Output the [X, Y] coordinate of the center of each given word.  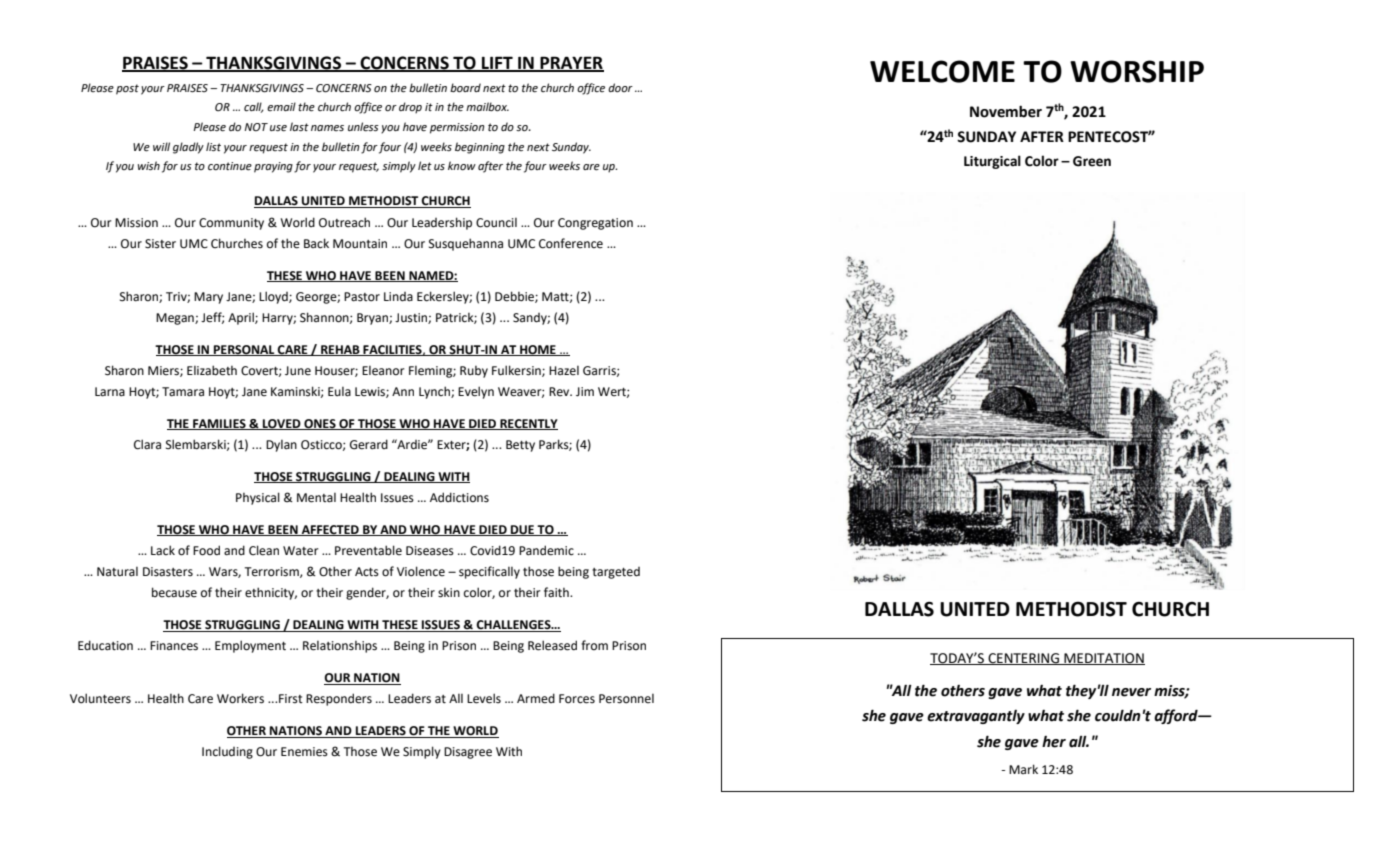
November [1006, 111]
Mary [208, 298]
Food [206, 550]
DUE [523, 530]
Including [227, 752]
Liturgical [992, 162]
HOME [538, 350]
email [281, 106]
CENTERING [1023, 659]
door [620, 88]
